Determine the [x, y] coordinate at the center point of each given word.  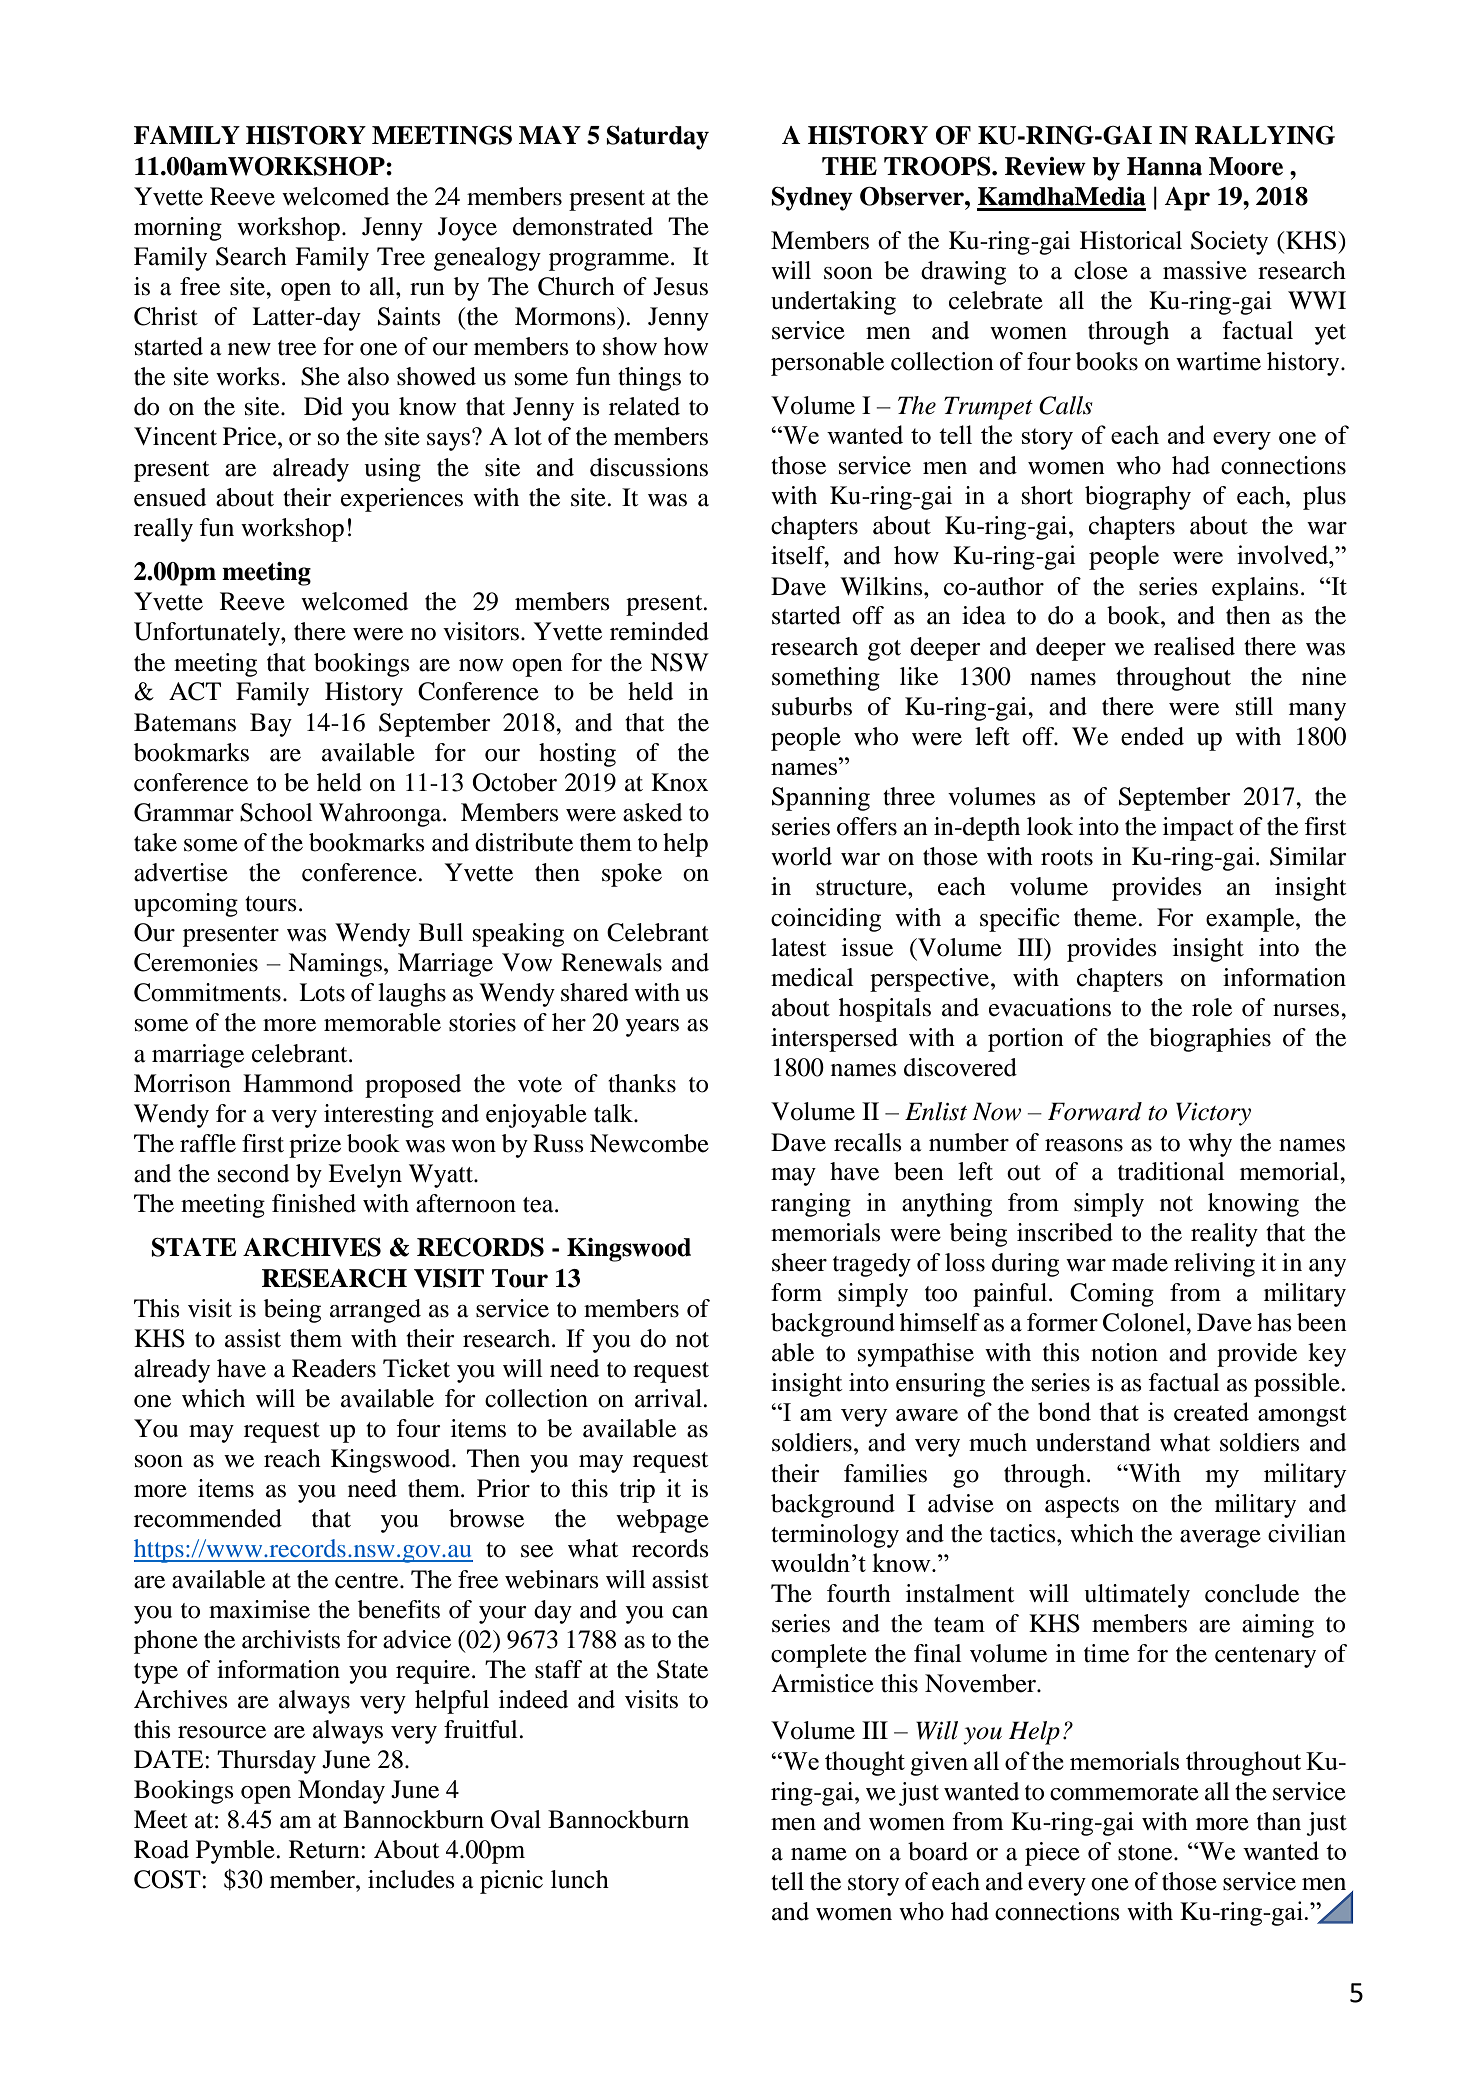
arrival [669, 1398]
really [163, 530]
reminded [659, 631]
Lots [322, 992]
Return [325, 1849]
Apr [1187, 199]
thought [865, 1763]
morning [178, 229]
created [1211, 1411]
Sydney [812, 199]
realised [1194, 646]
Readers [334, 1368]
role [1212, 1007]
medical [812, 977]
